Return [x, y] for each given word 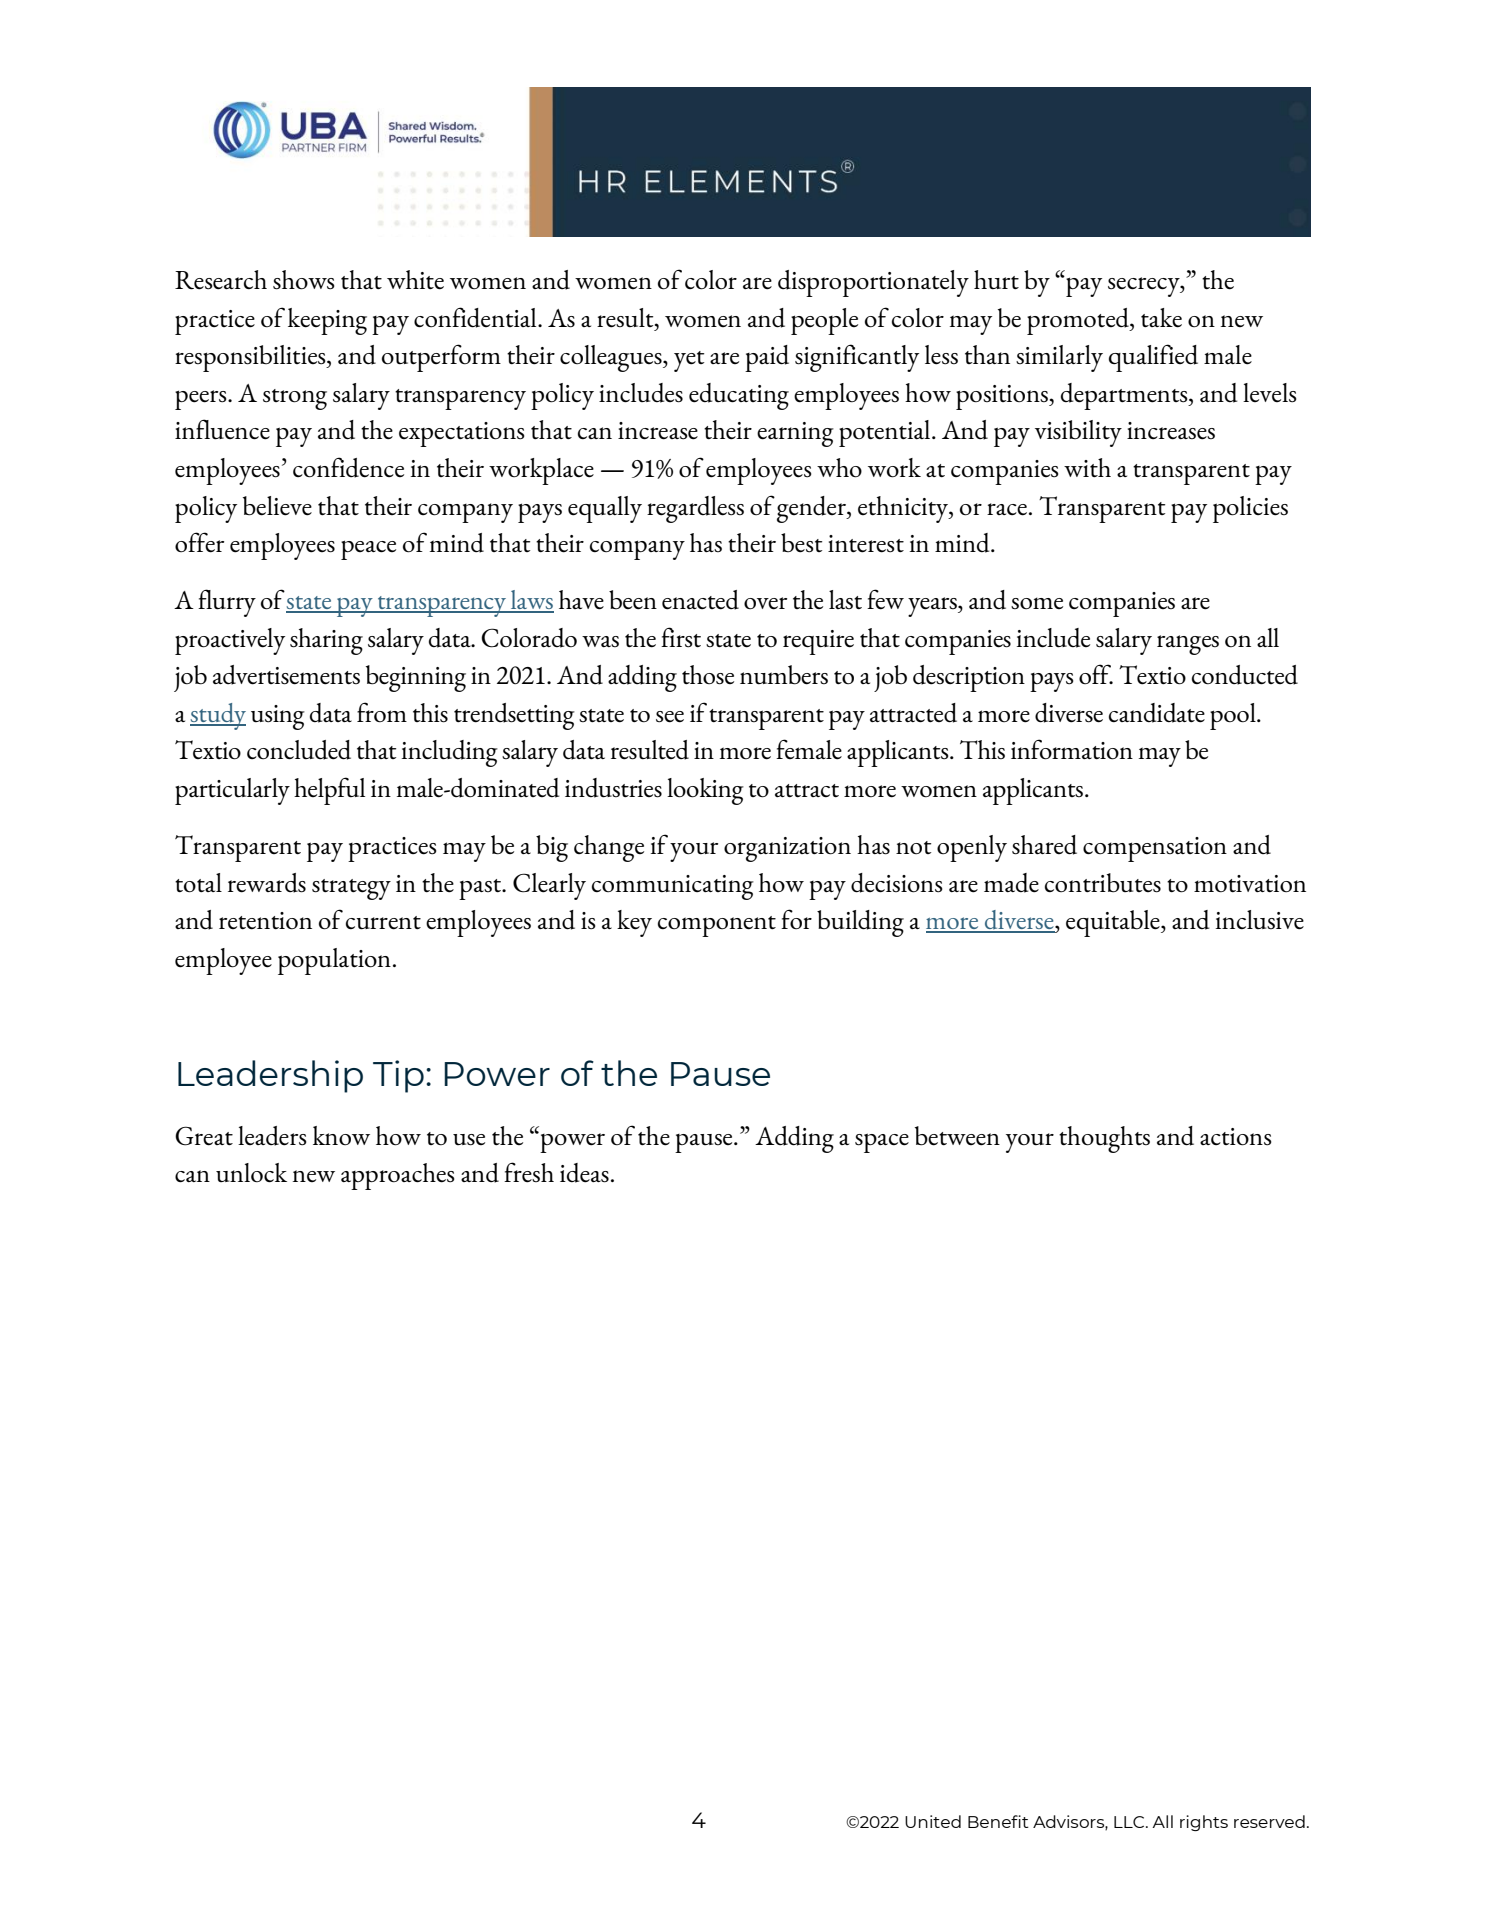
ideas [584, 1173]
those [708, 675]
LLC [1130, 1822]
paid [767, 358]
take [1161, 318]
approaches [398, 1176]
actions [1236, 1137]
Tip [398, 1076]
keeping [327, 321]
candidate [1157, 713]
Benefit [998, 1821]
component [717, 926]
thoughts [1104, 1139]
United [933, 1821]
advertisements [286, 675]
